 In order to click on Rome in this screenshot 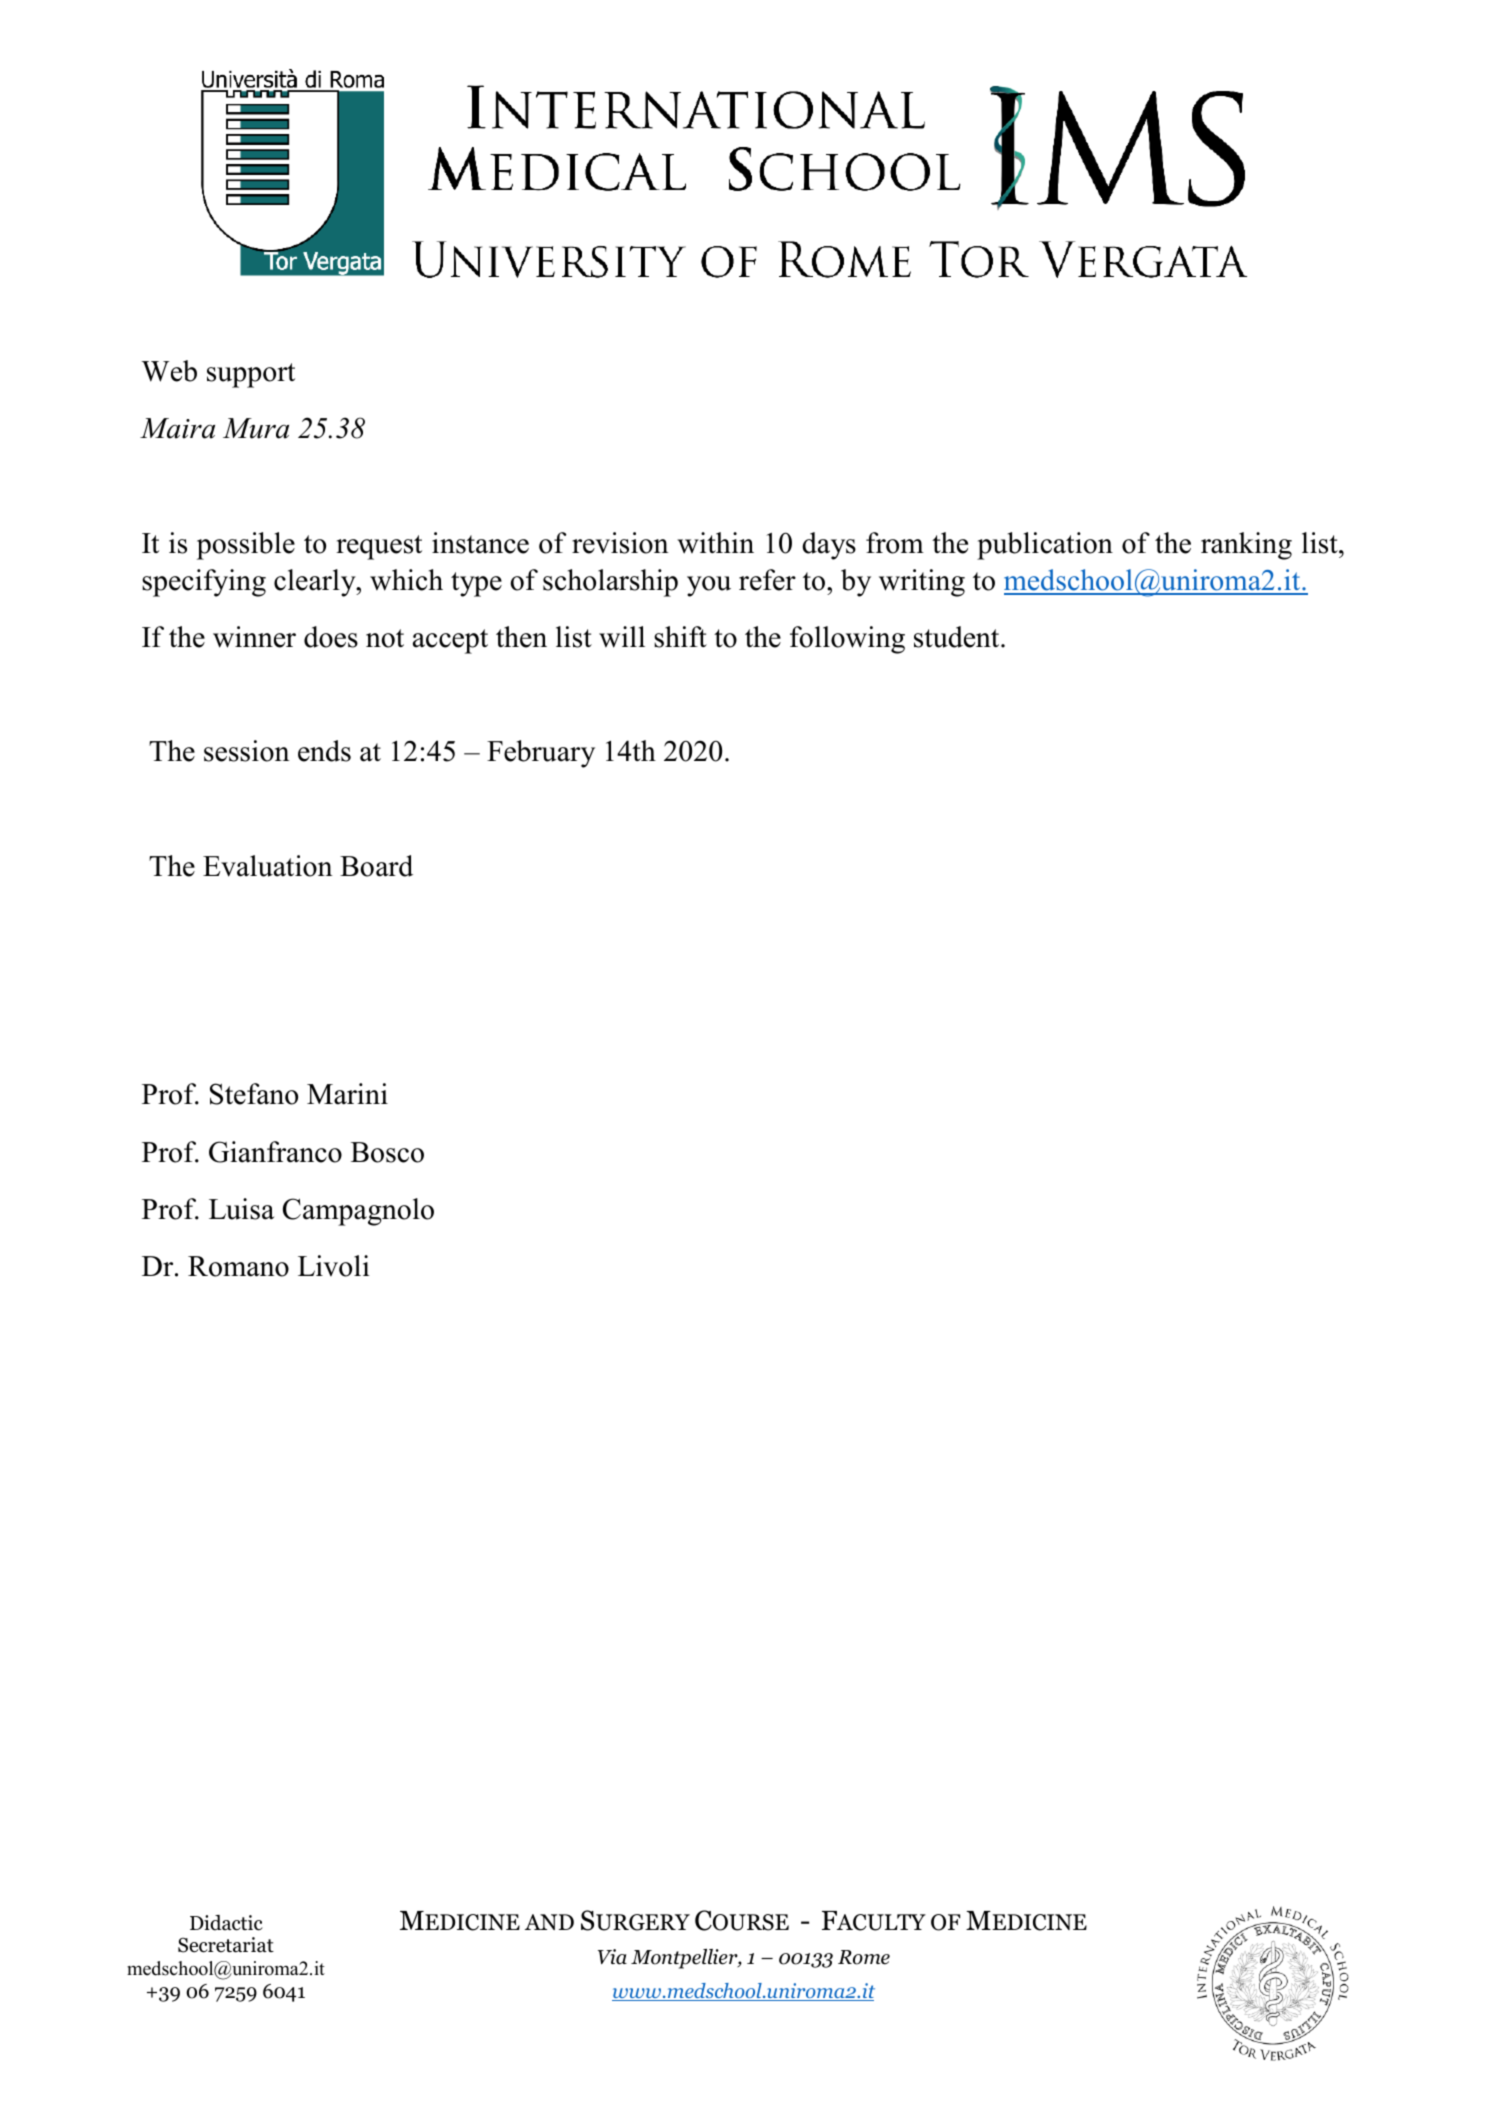, I will do `click(864, 1957)`.
